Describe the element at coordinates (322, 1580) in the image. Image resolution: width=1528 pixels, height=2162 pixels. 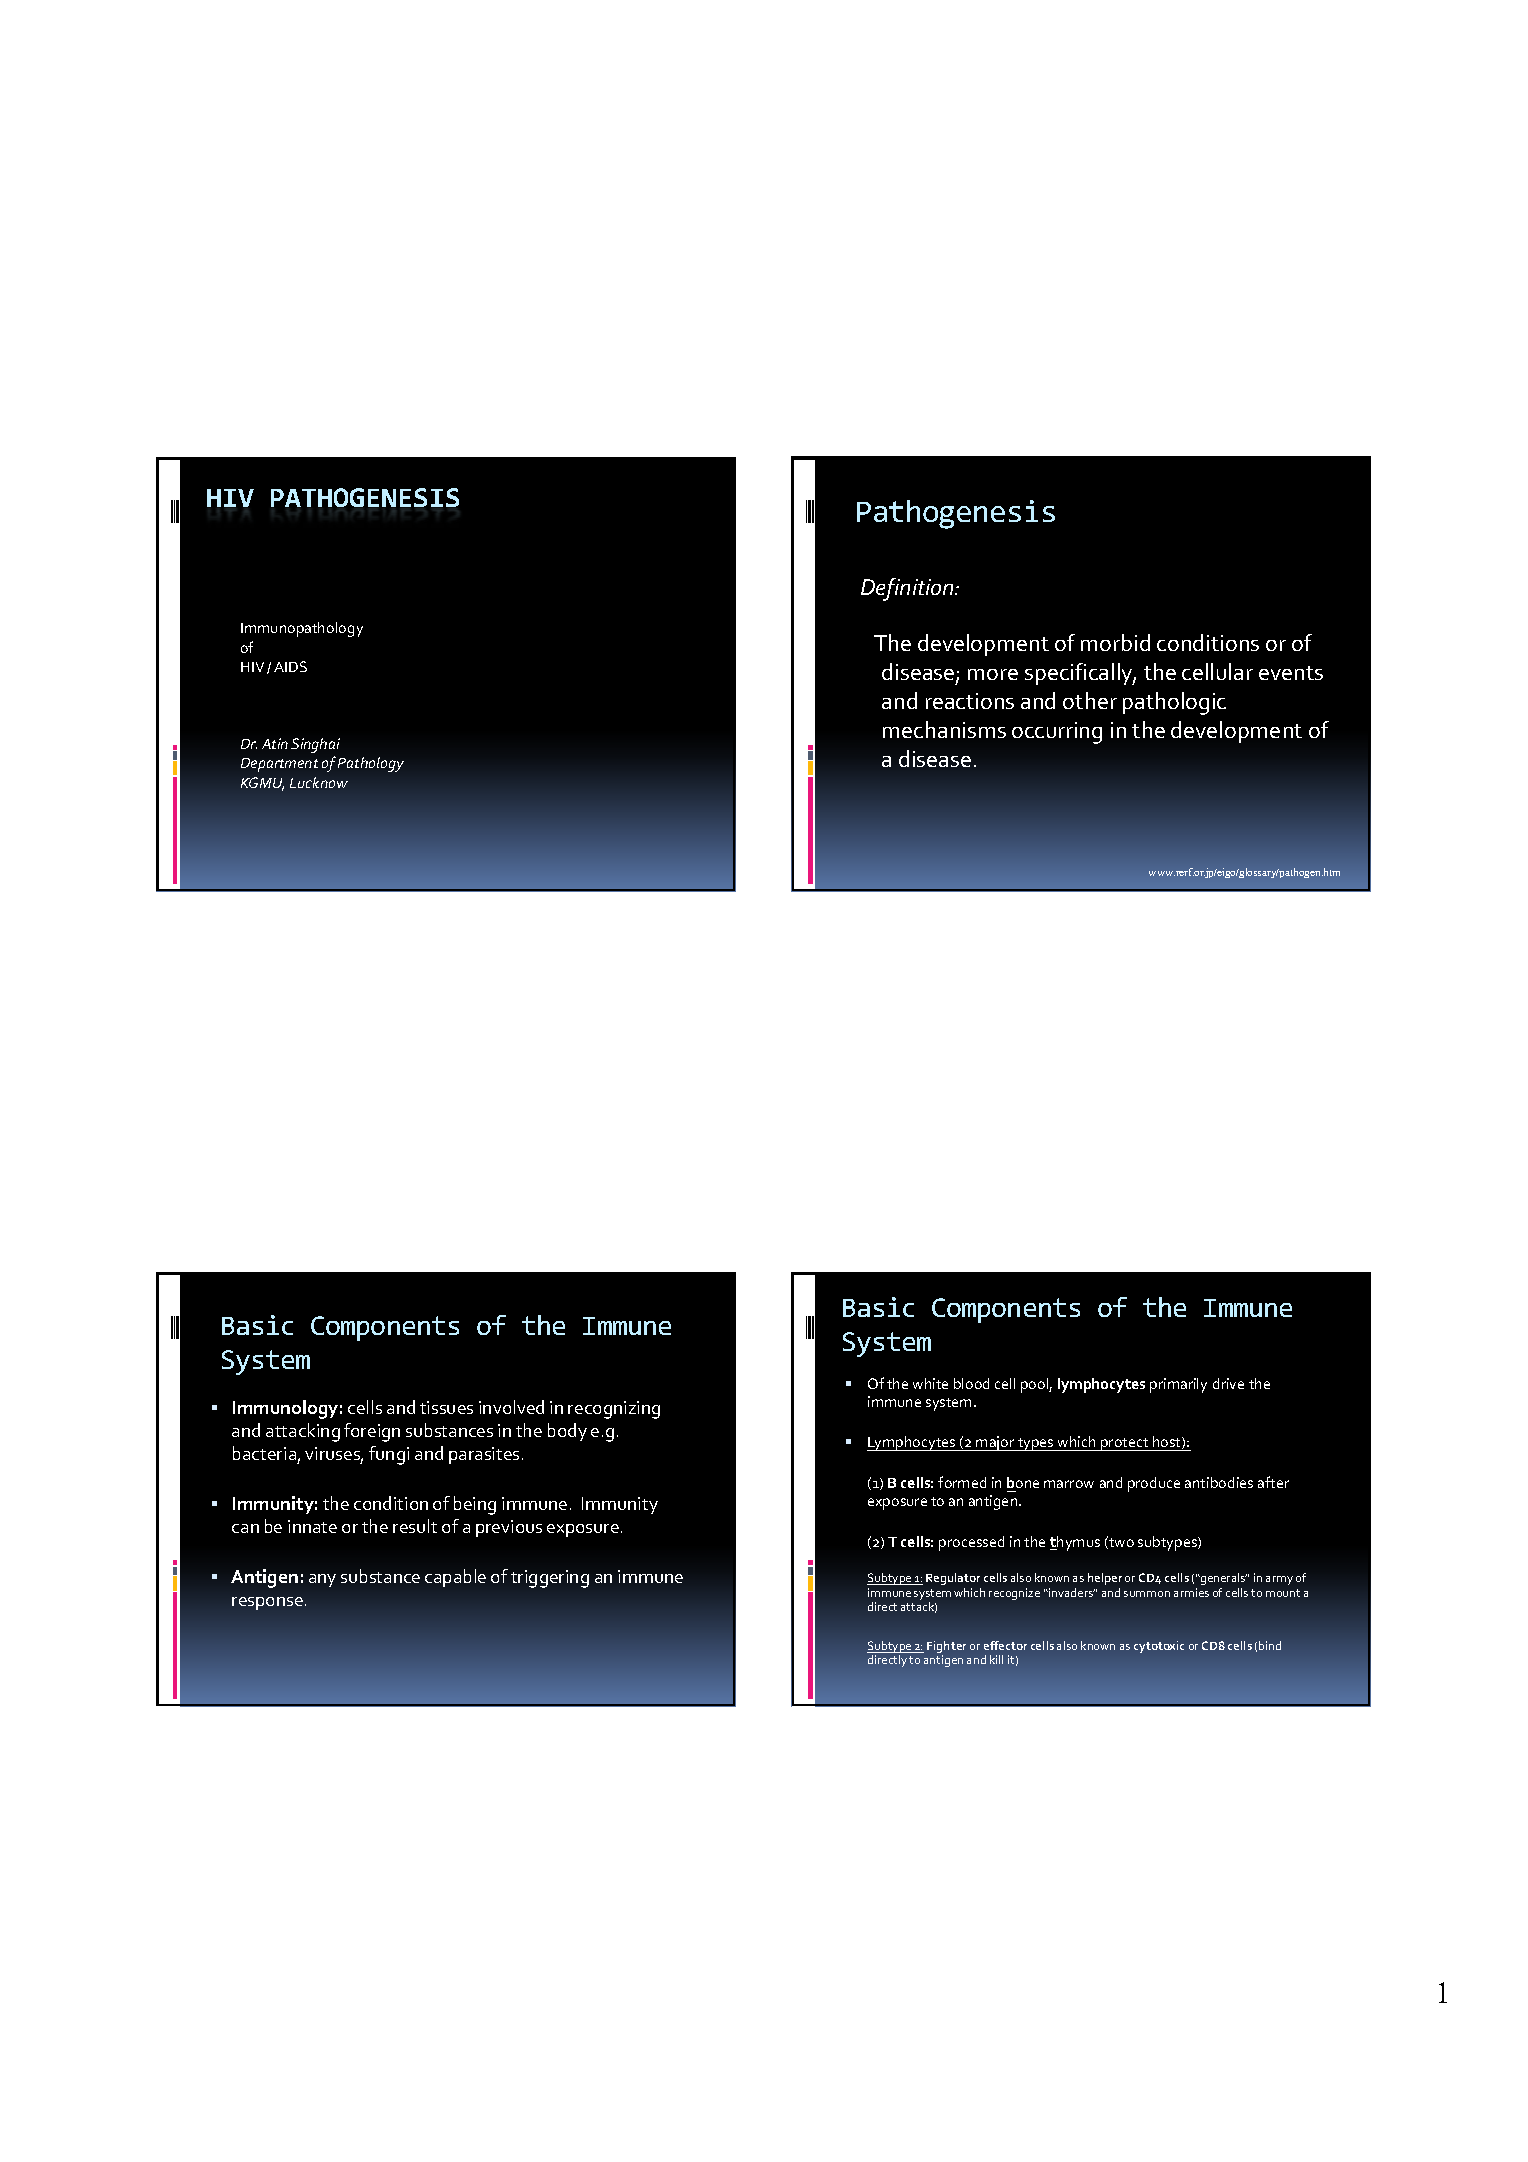
I see `any` at that location.
